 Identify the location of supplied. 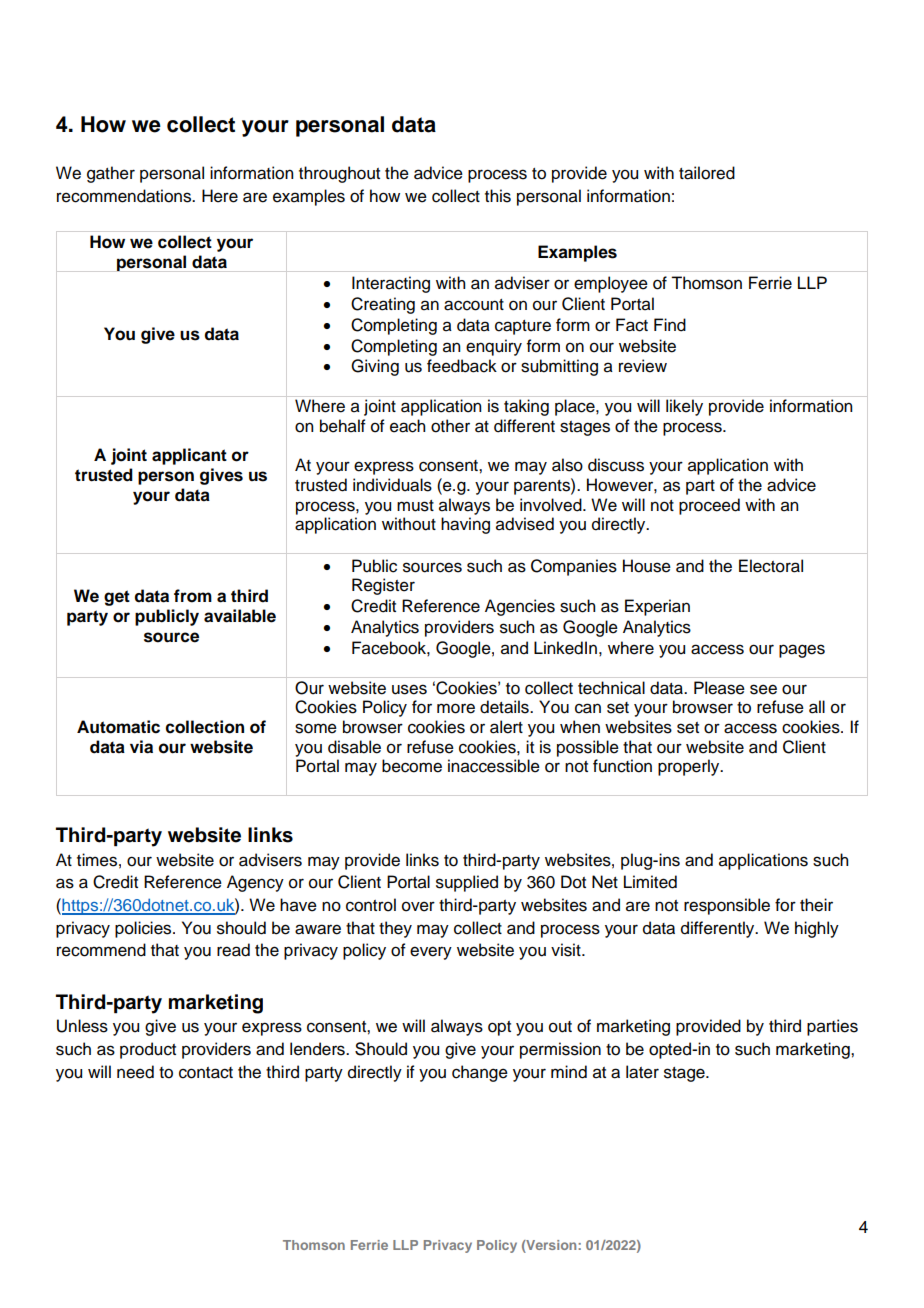
(467, 883).
